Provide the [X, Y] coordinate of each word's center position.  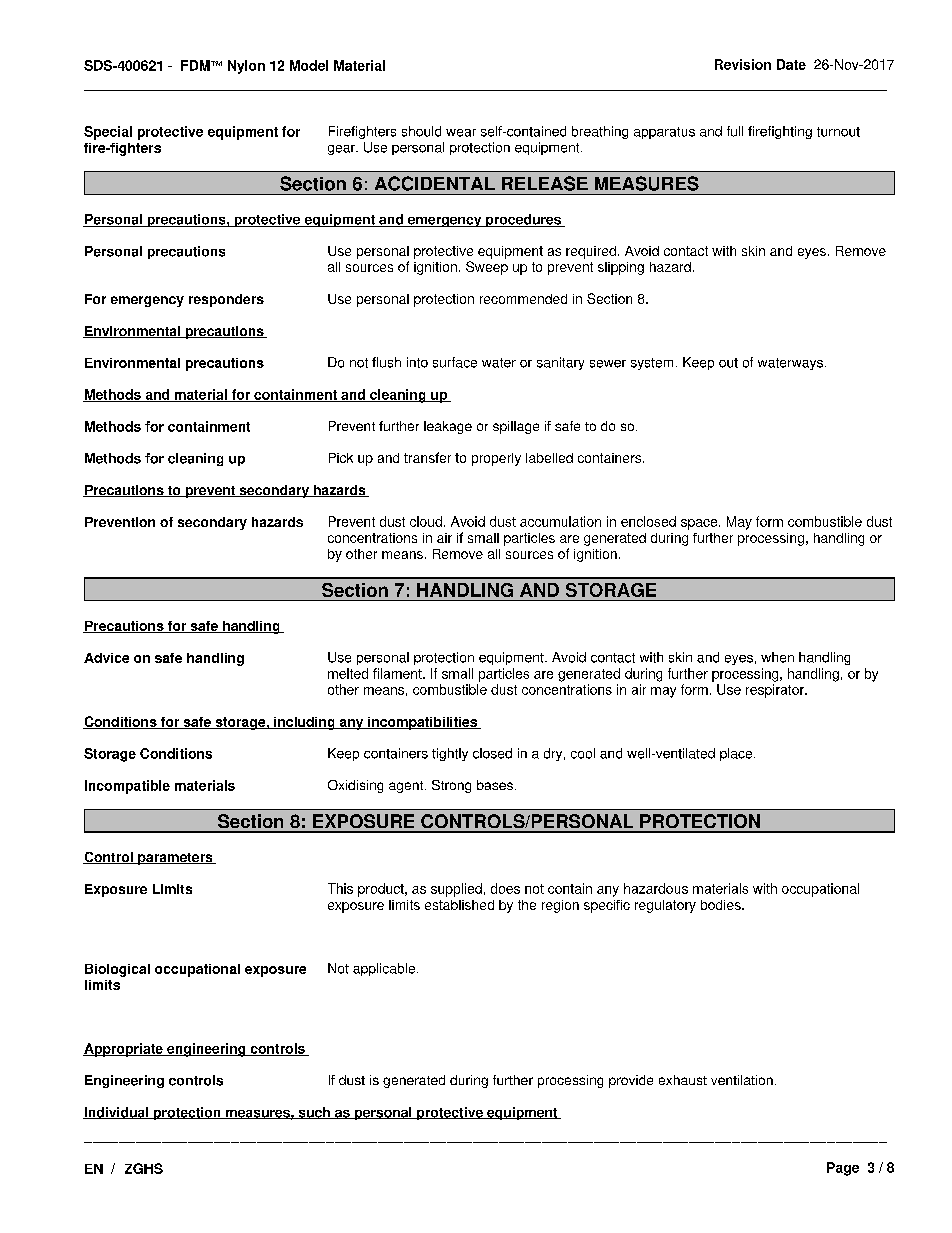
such [314, 1113]
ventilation [742, 1080]
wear [461, 133]
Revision [743, 64]
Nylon [246, 67]
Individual [117, 1113]
